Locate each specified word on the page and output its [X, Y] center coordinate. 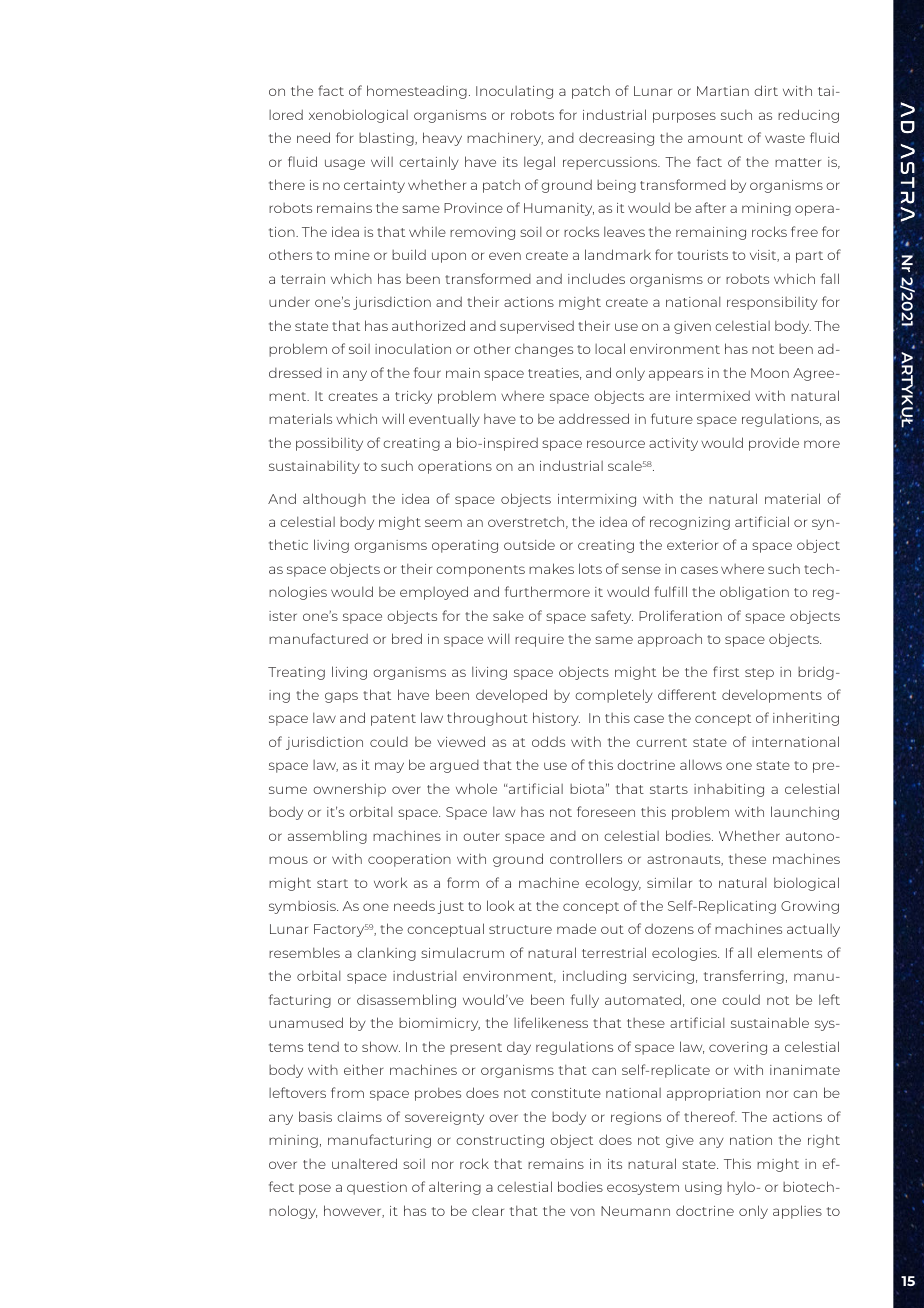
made [576, 928]
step [759, 674]
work [391, 882]
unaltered [364, 1163]
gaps [341, 697]
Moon [770, 373]
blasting [387, 139]
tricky [413, 397]
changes [544, 350]
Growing [810, 907]
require [539, 640]
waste [785, 138]
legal [539, 163]
